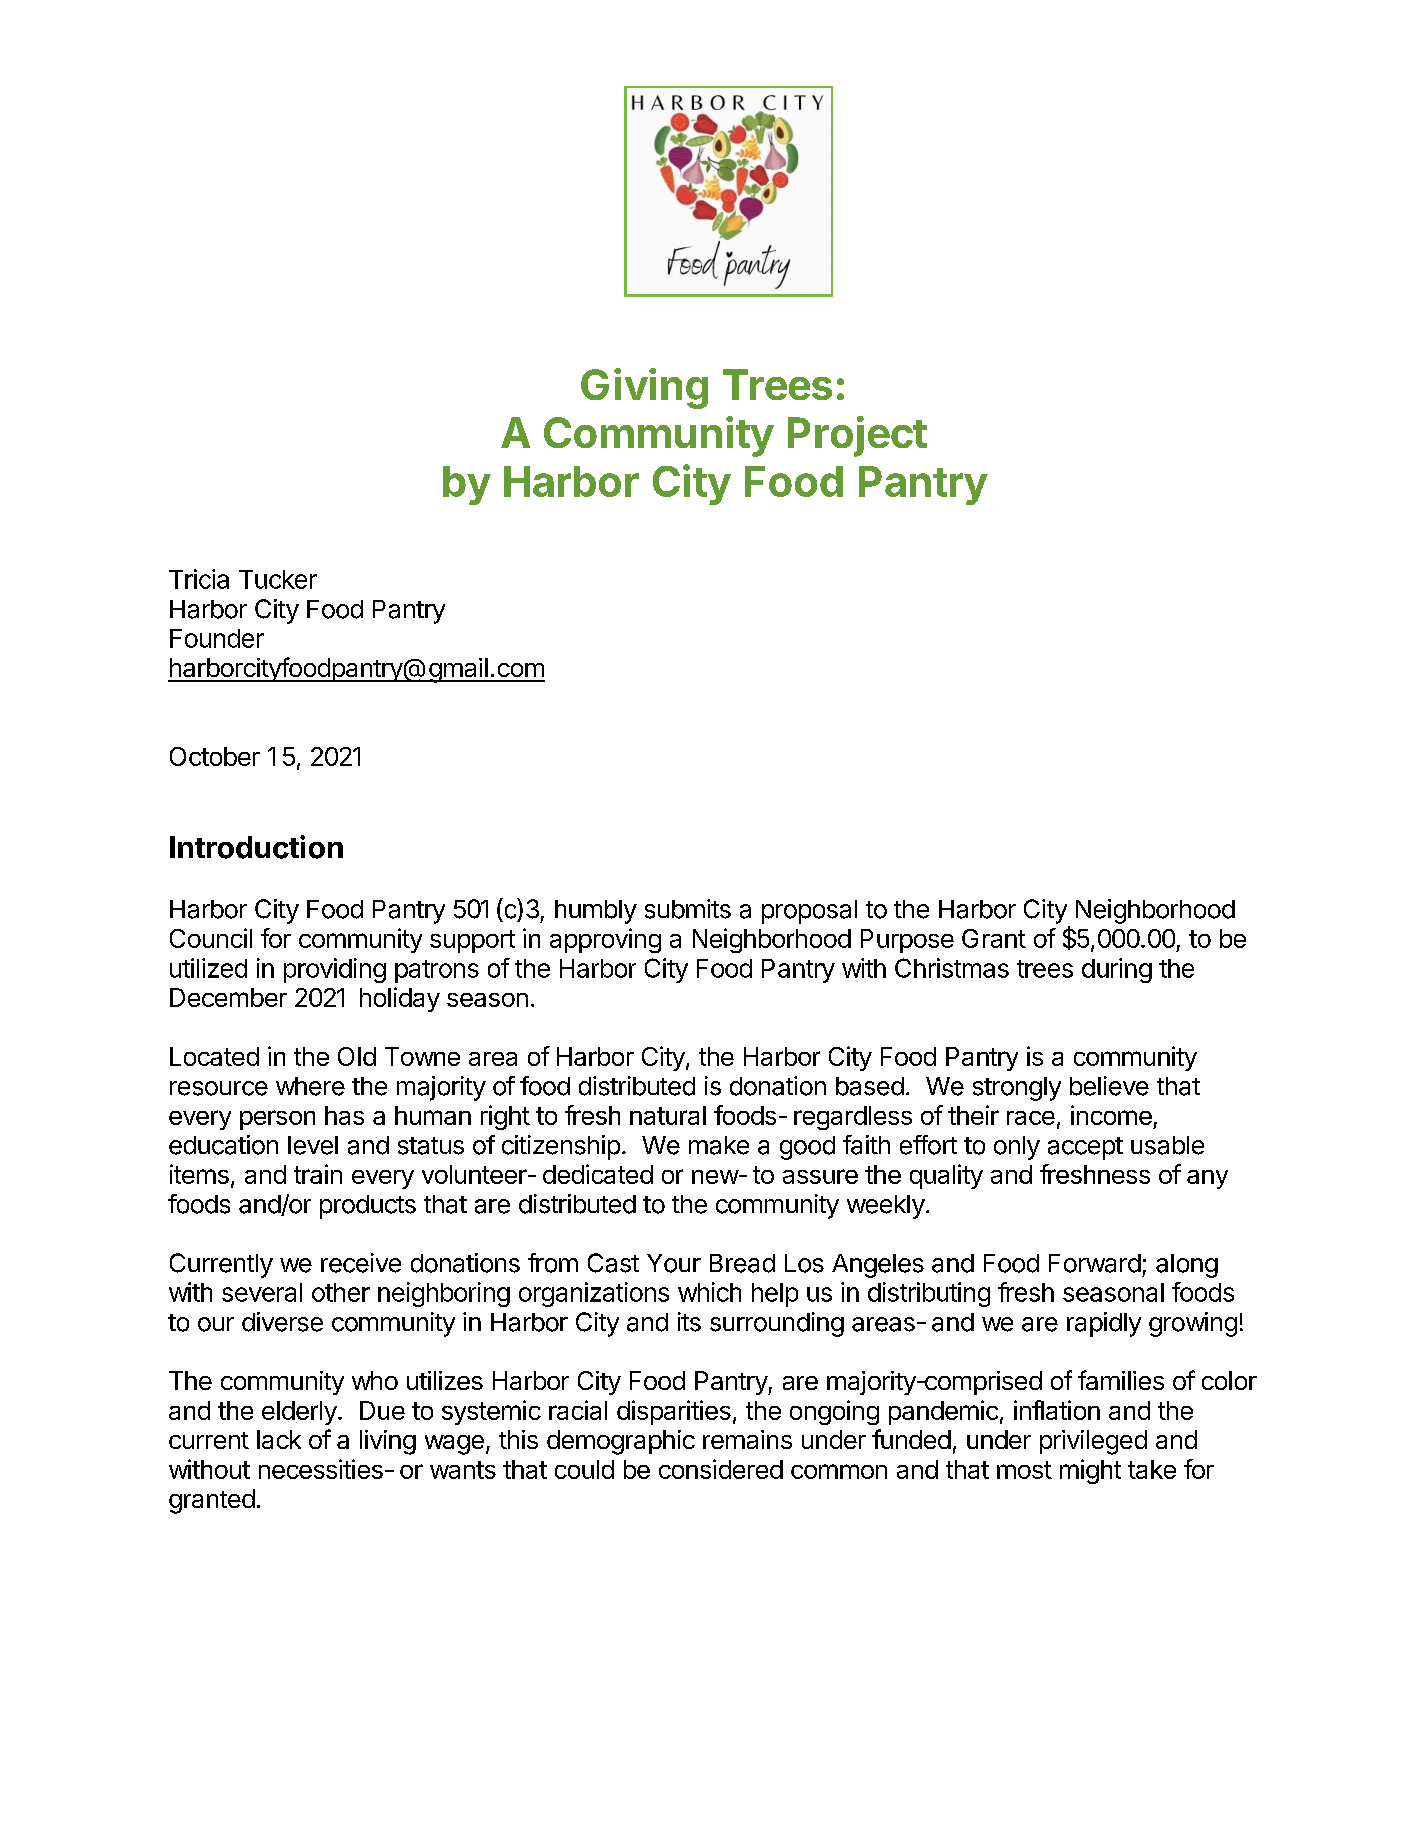  What do you see at coordinates (1117, 970) in the page?
I see `during` at bounding box center [1117, 970].
